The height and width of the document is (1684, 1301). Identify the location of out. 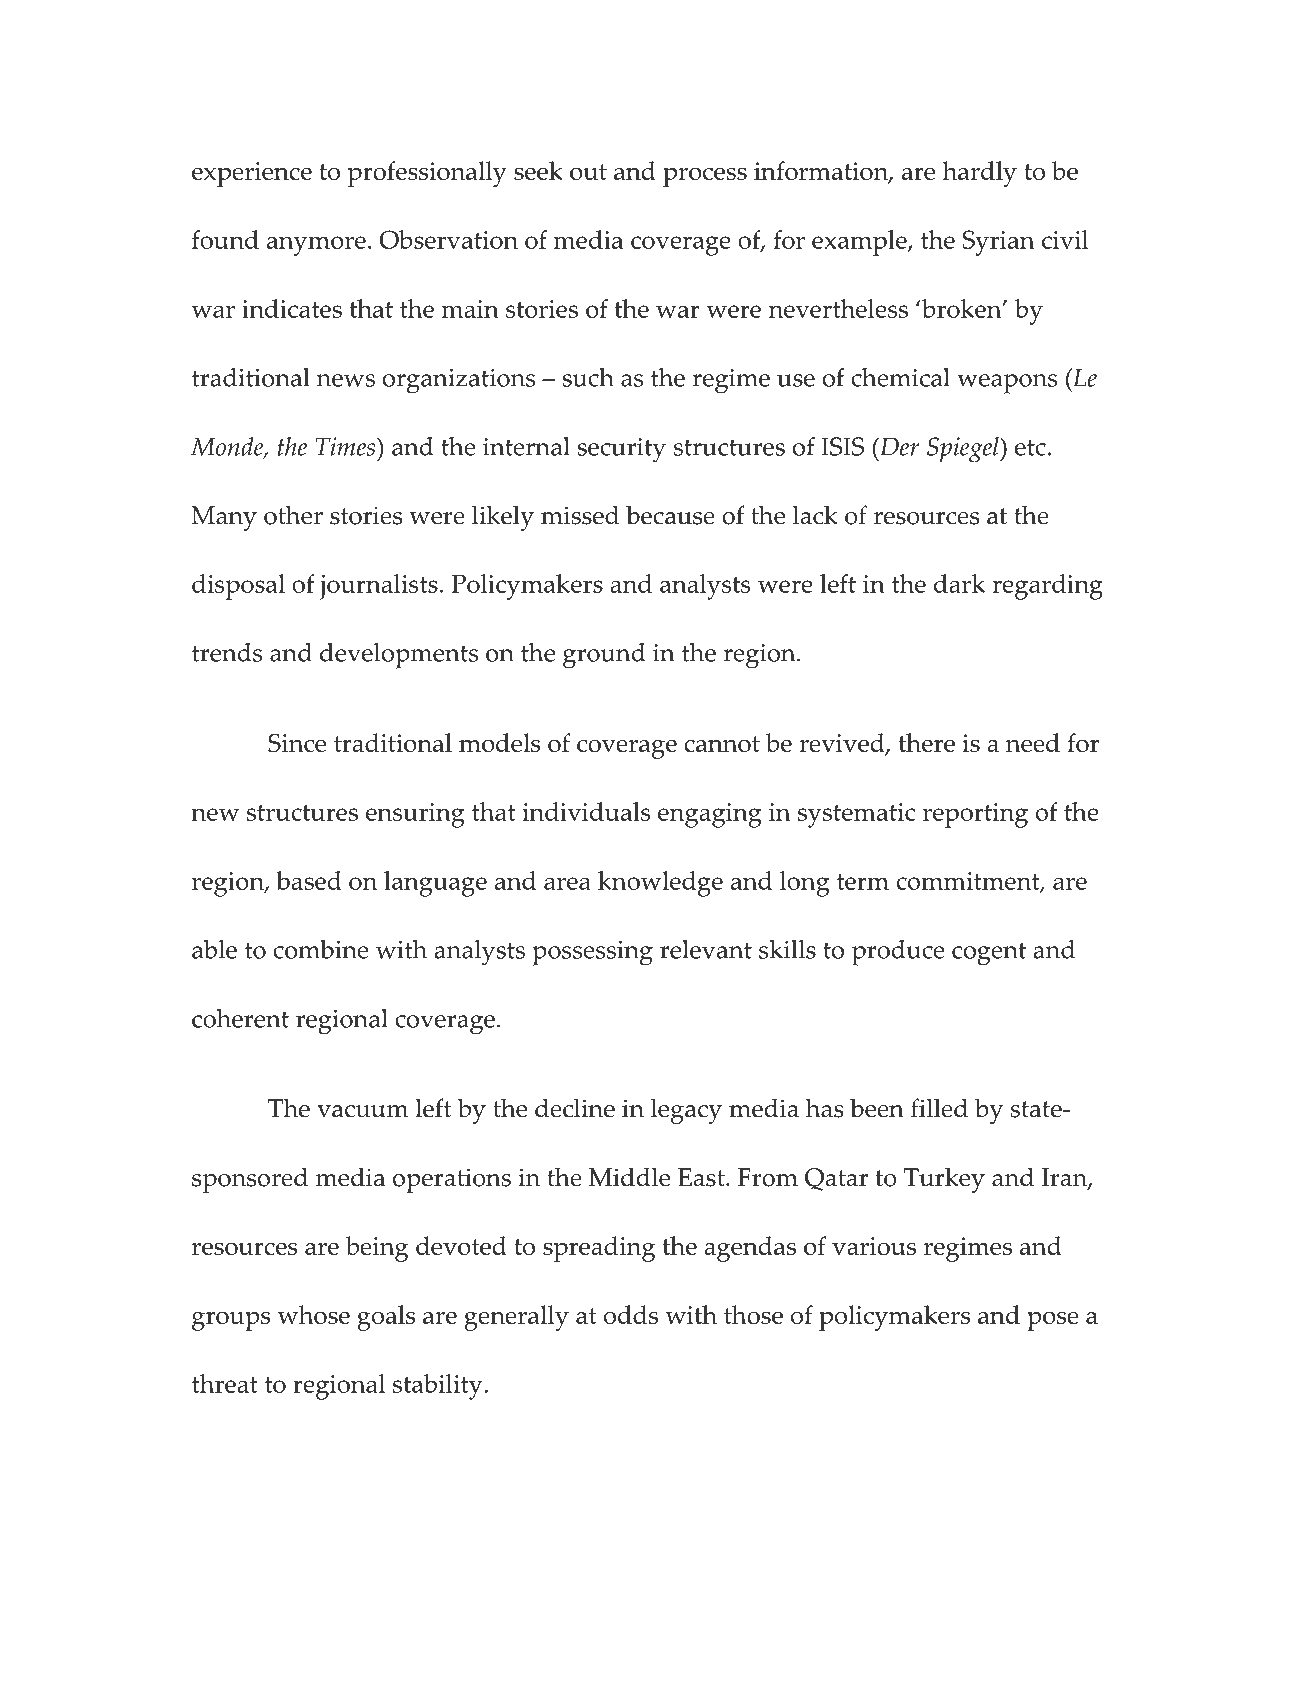
(588, 172).
